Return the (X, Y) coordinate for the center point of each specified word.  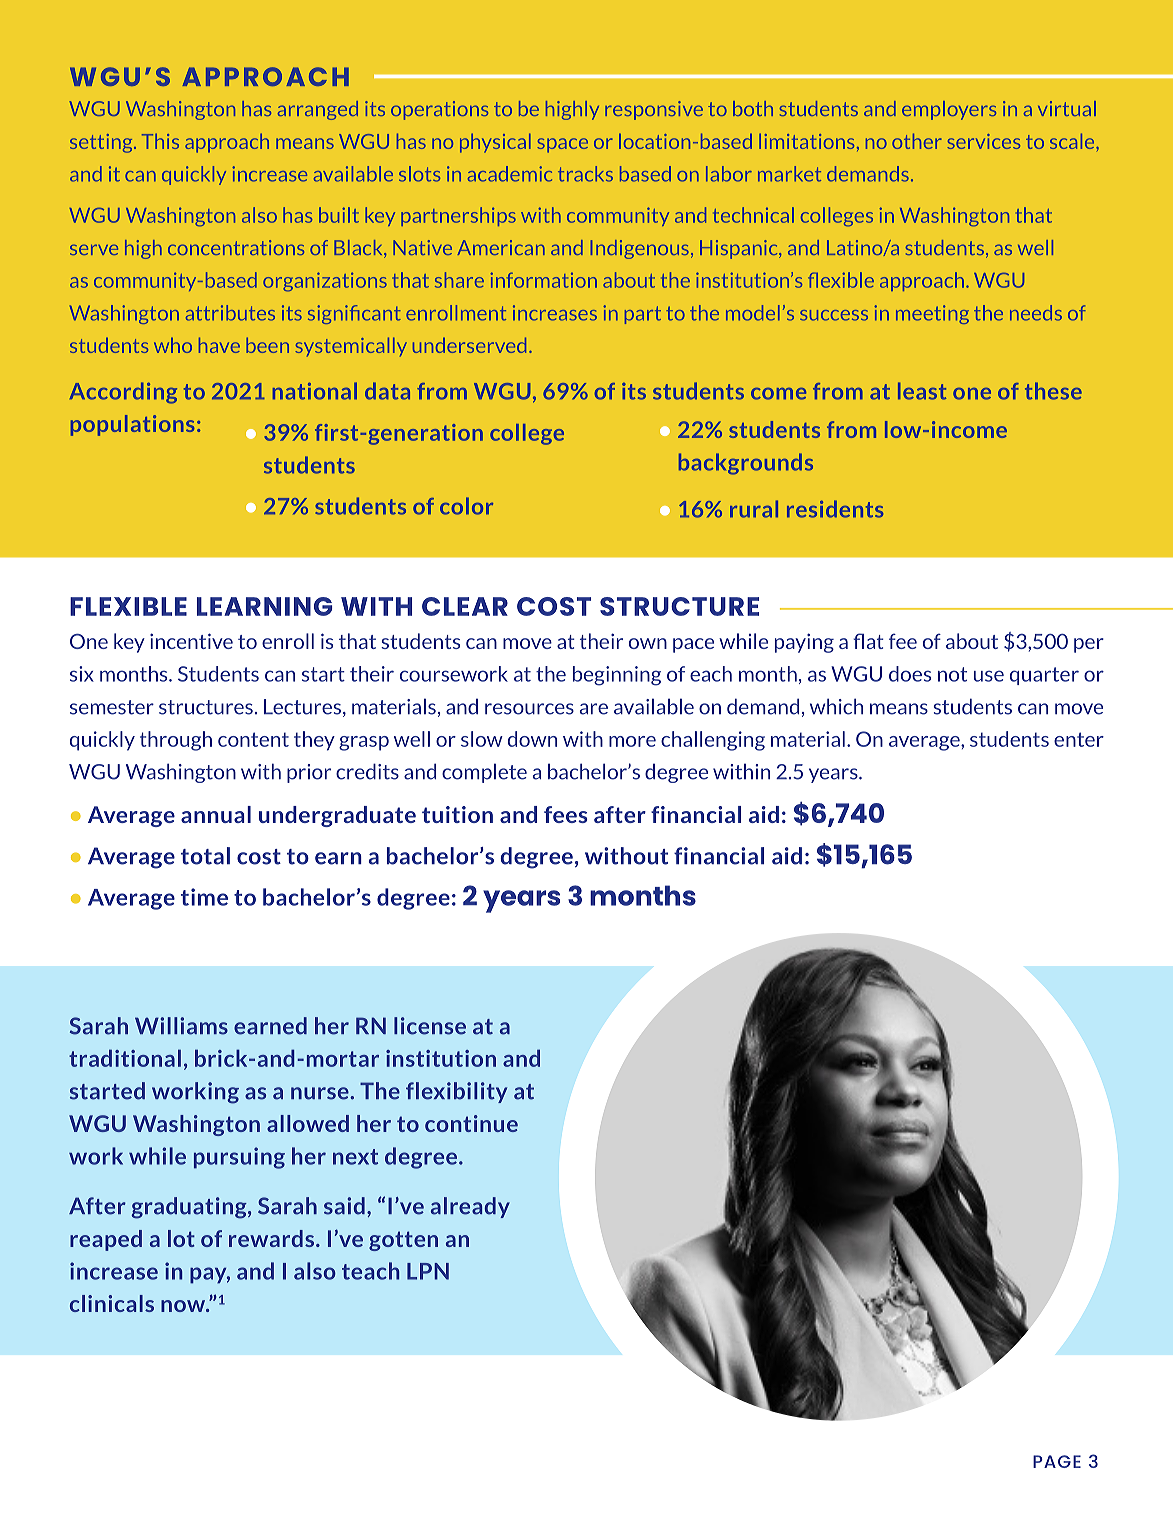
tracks (585, 174)
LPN (428, 1271)
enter (1079, 739)
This (160, 141)
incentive (191, 641)
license (430, 1026)
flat (868, 641)
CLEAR (465, 606)
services (983, 141)
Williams (181, 1026)
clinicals (112, 1303)
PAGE (1057, 1461)
